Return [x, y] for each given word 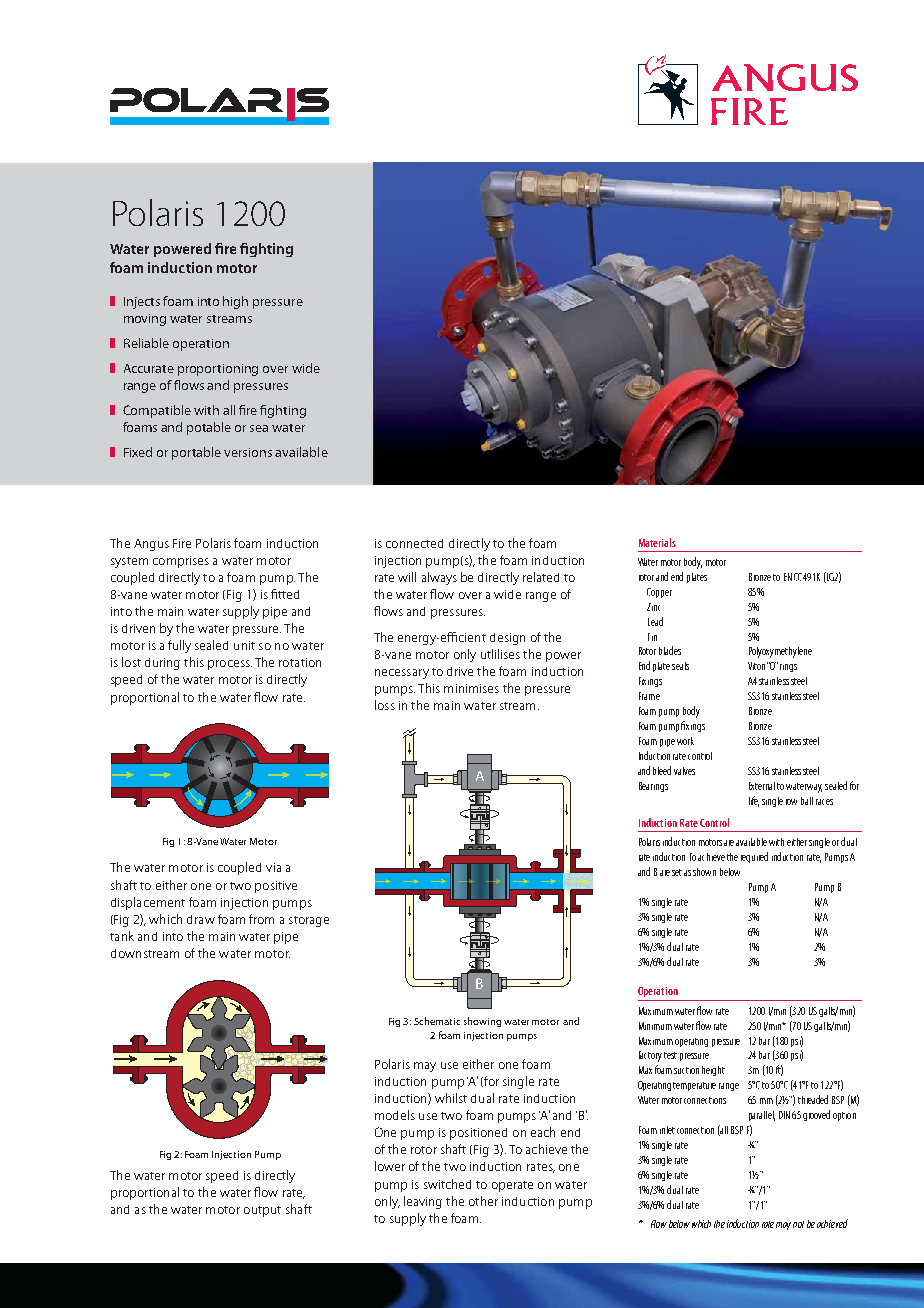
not [798, 1224]
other [483, 1201]
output [262, 1211]
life [754, 801]
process [230, 665]
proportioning [218, 370]
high [235, 302]
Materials [657, 542]
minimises [471, 688]
